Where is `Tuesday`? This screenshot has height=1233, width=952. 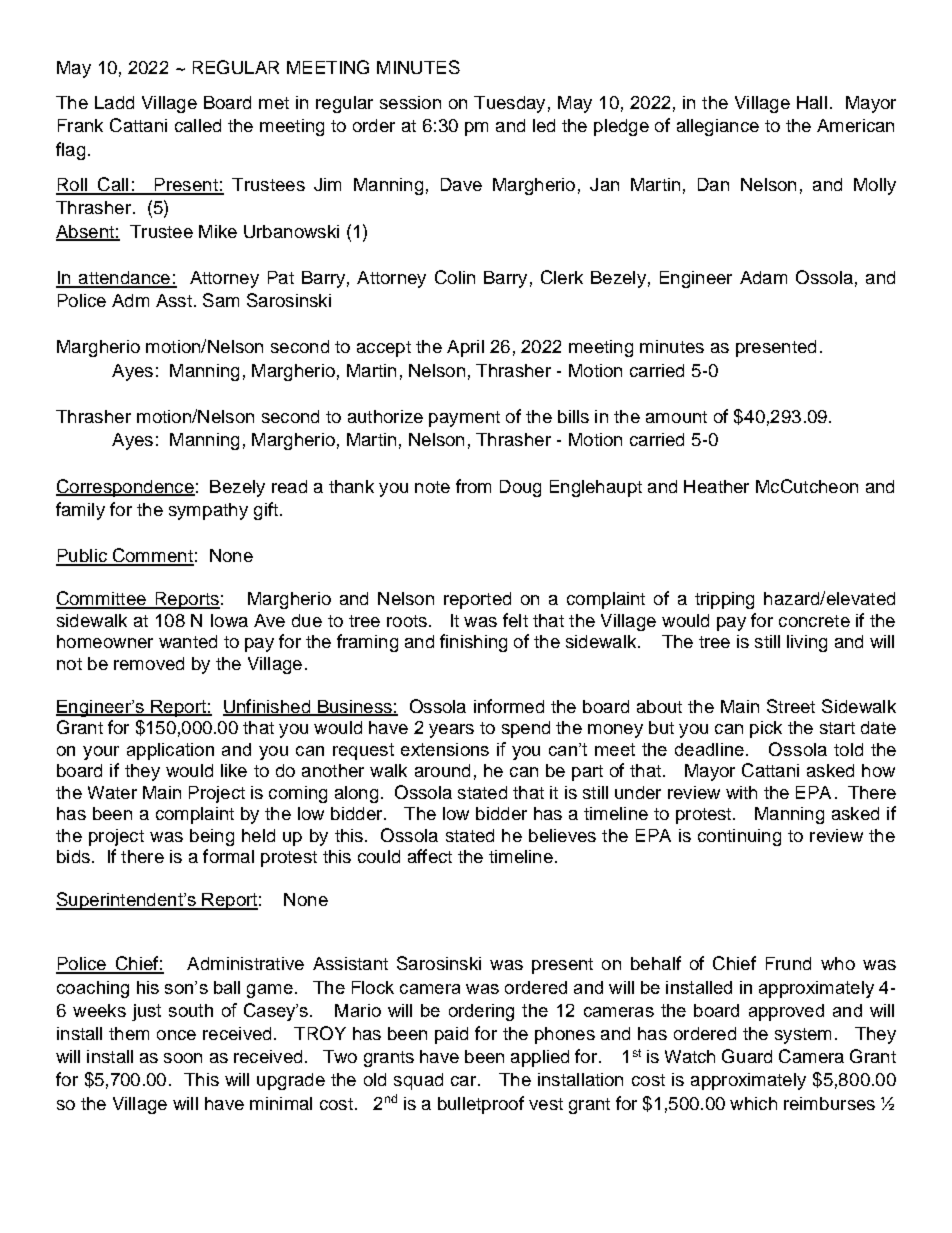
Tuesday is located at coordinates (509, 104).
